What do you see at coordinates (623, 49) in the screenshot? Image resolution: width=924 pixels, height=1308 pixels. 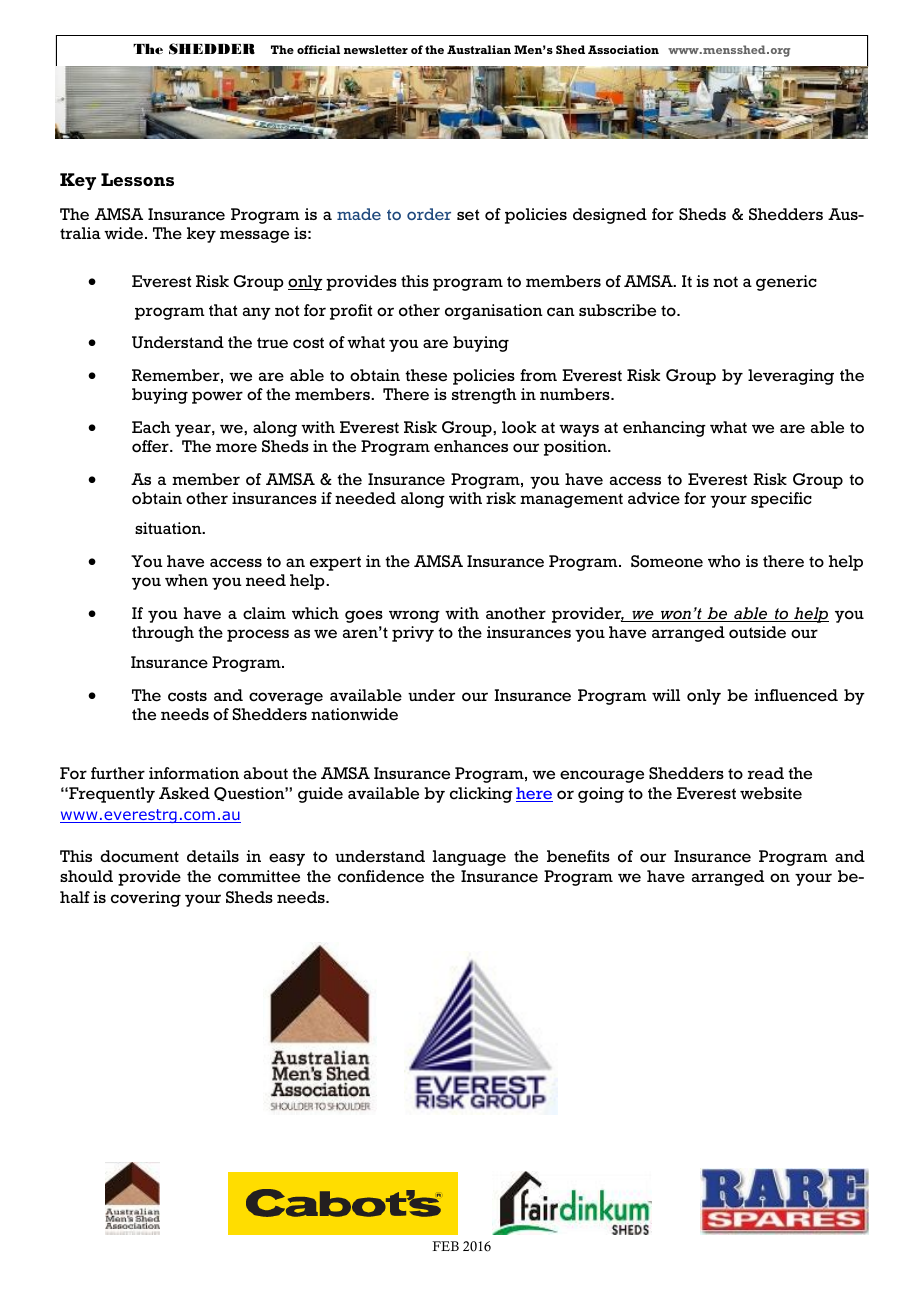 I see `Association` at bounding box center [623, 49].
